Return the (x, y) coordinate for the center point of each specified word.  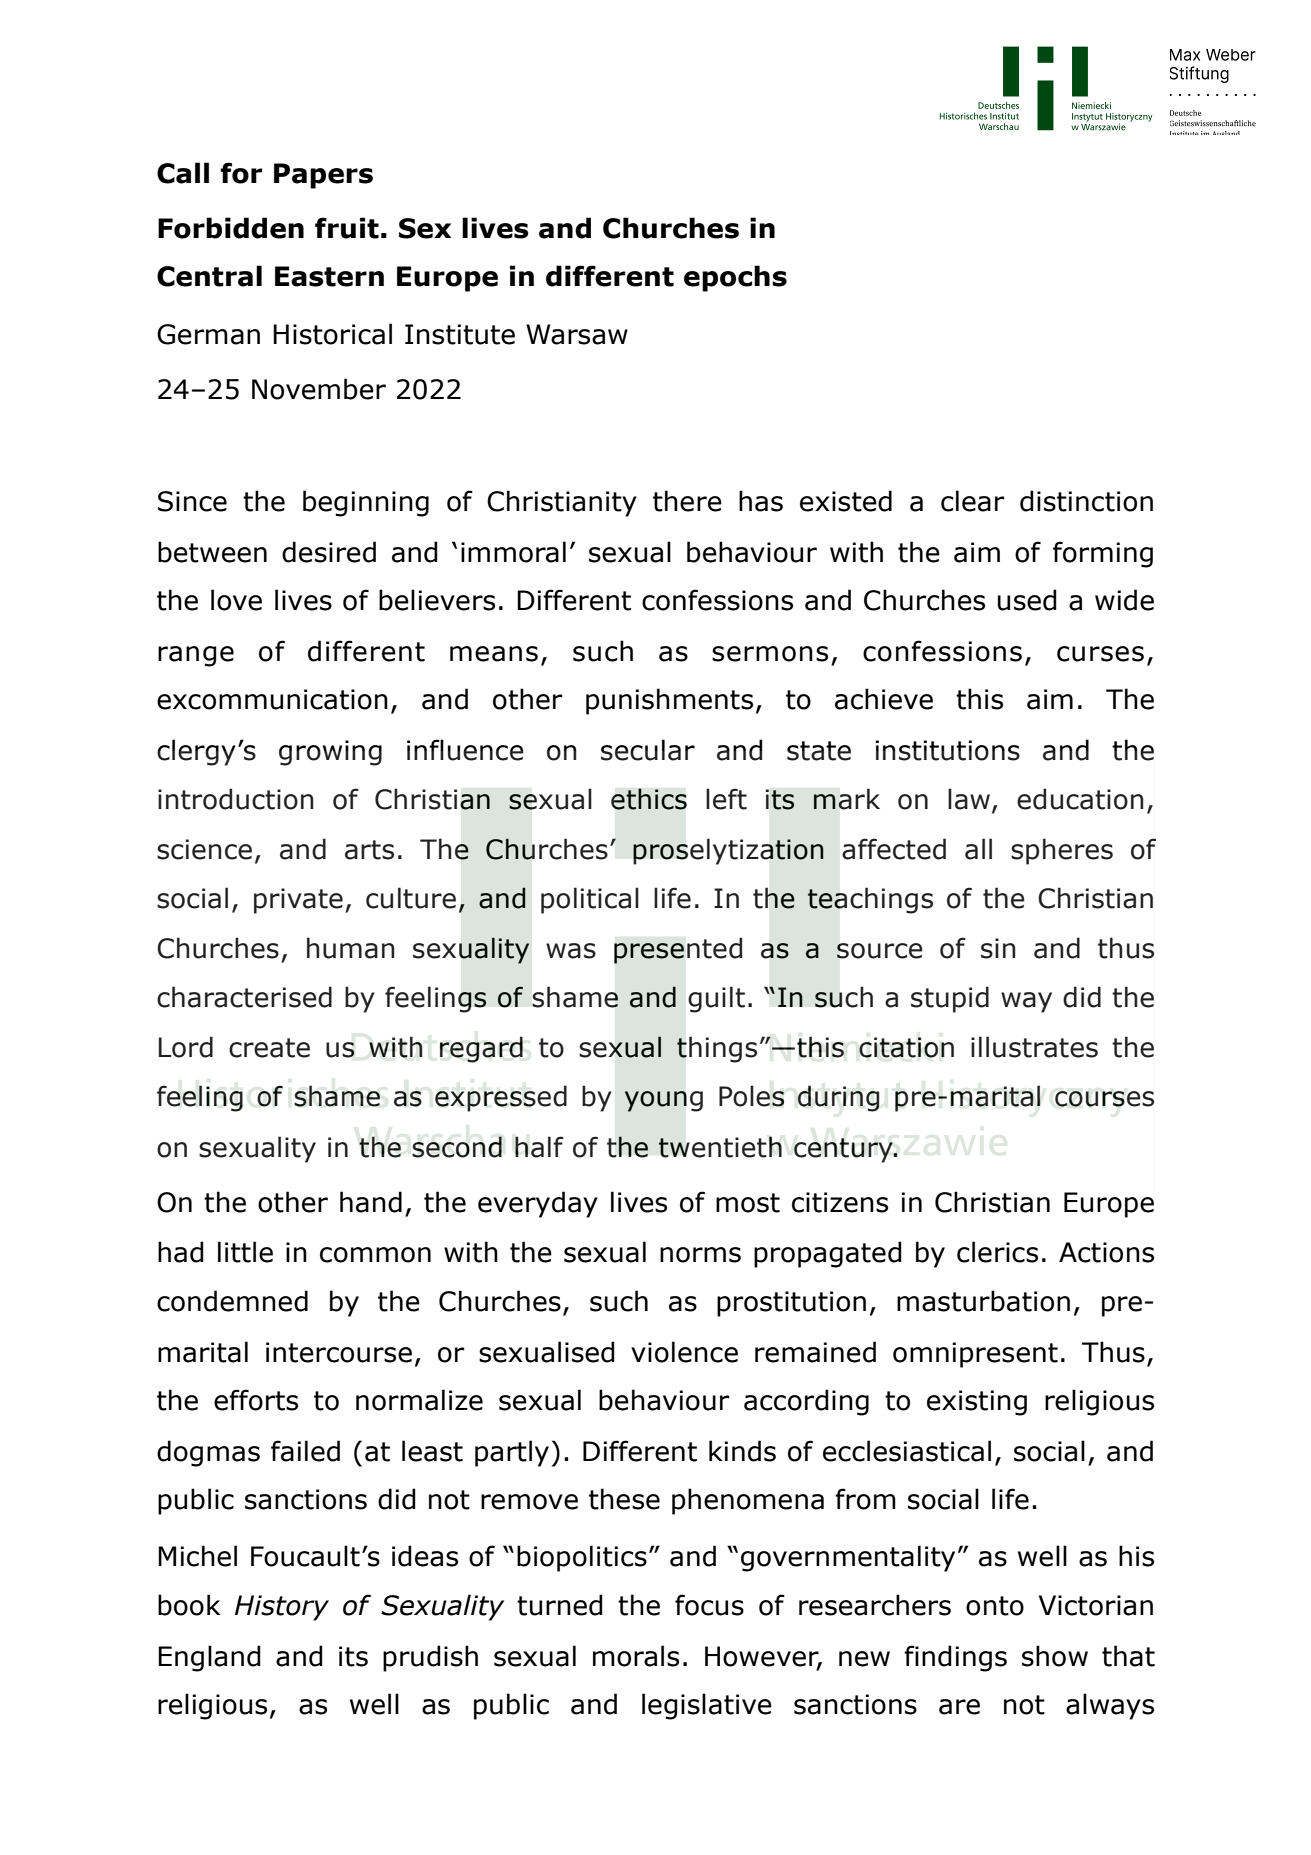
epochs (735, 278)
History (282, 1608)
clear (972, 501)
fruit (347, 228)
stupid (950, 999)
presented (678, 950)
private (298, 901)
